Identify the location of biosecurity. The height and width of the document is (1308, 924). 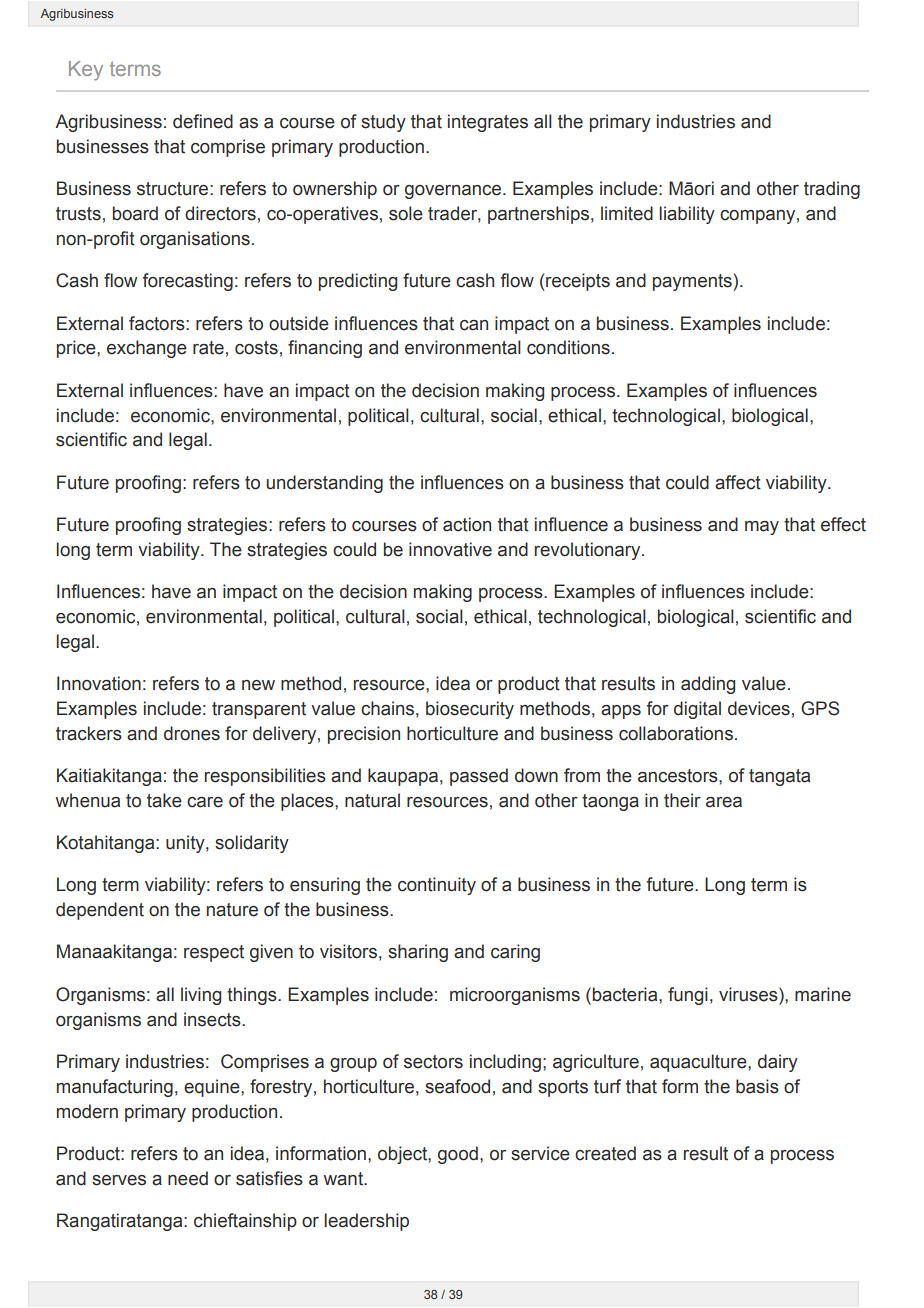
(470, 710).
